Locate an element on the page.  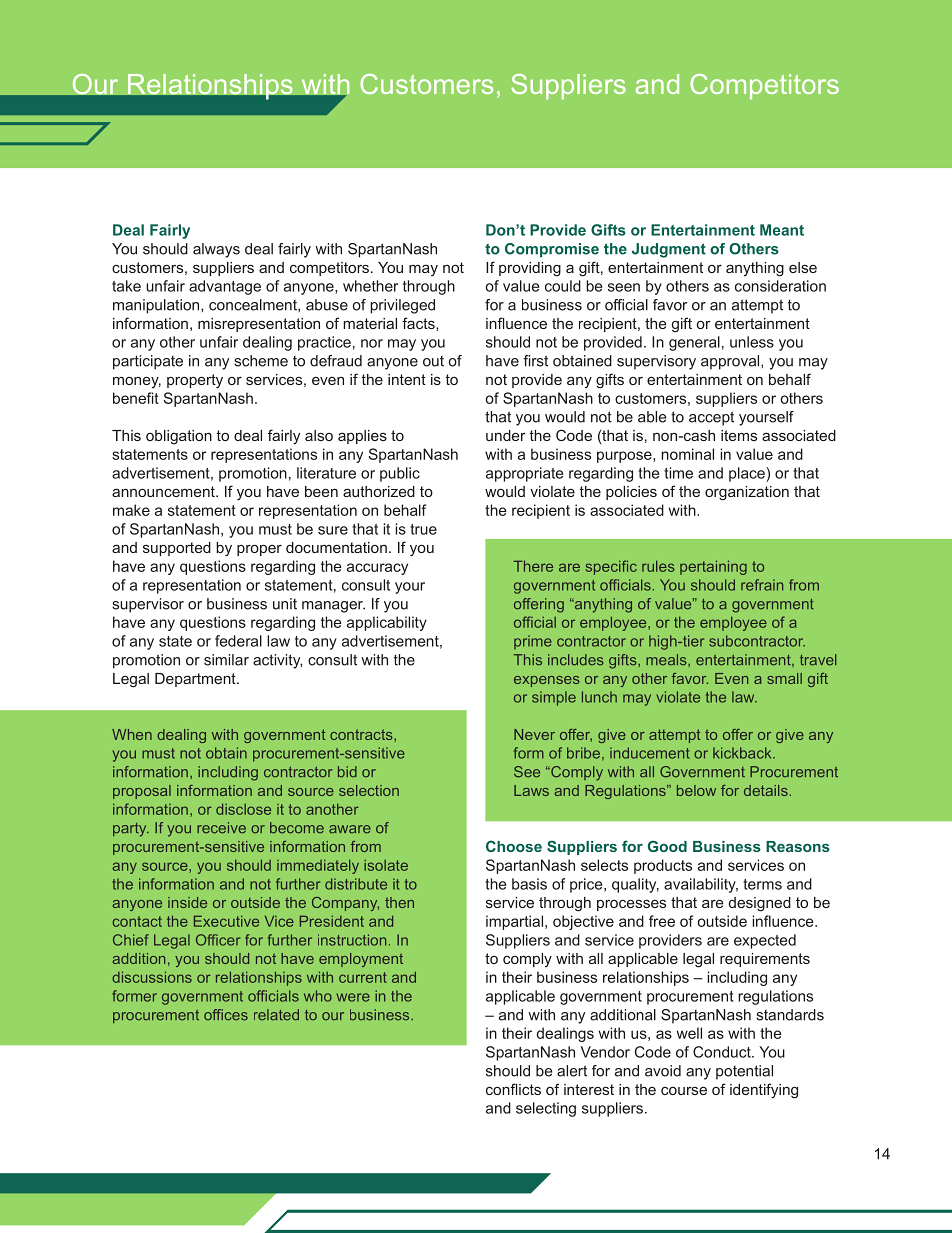
providing is located at coordinates (530, 269).
